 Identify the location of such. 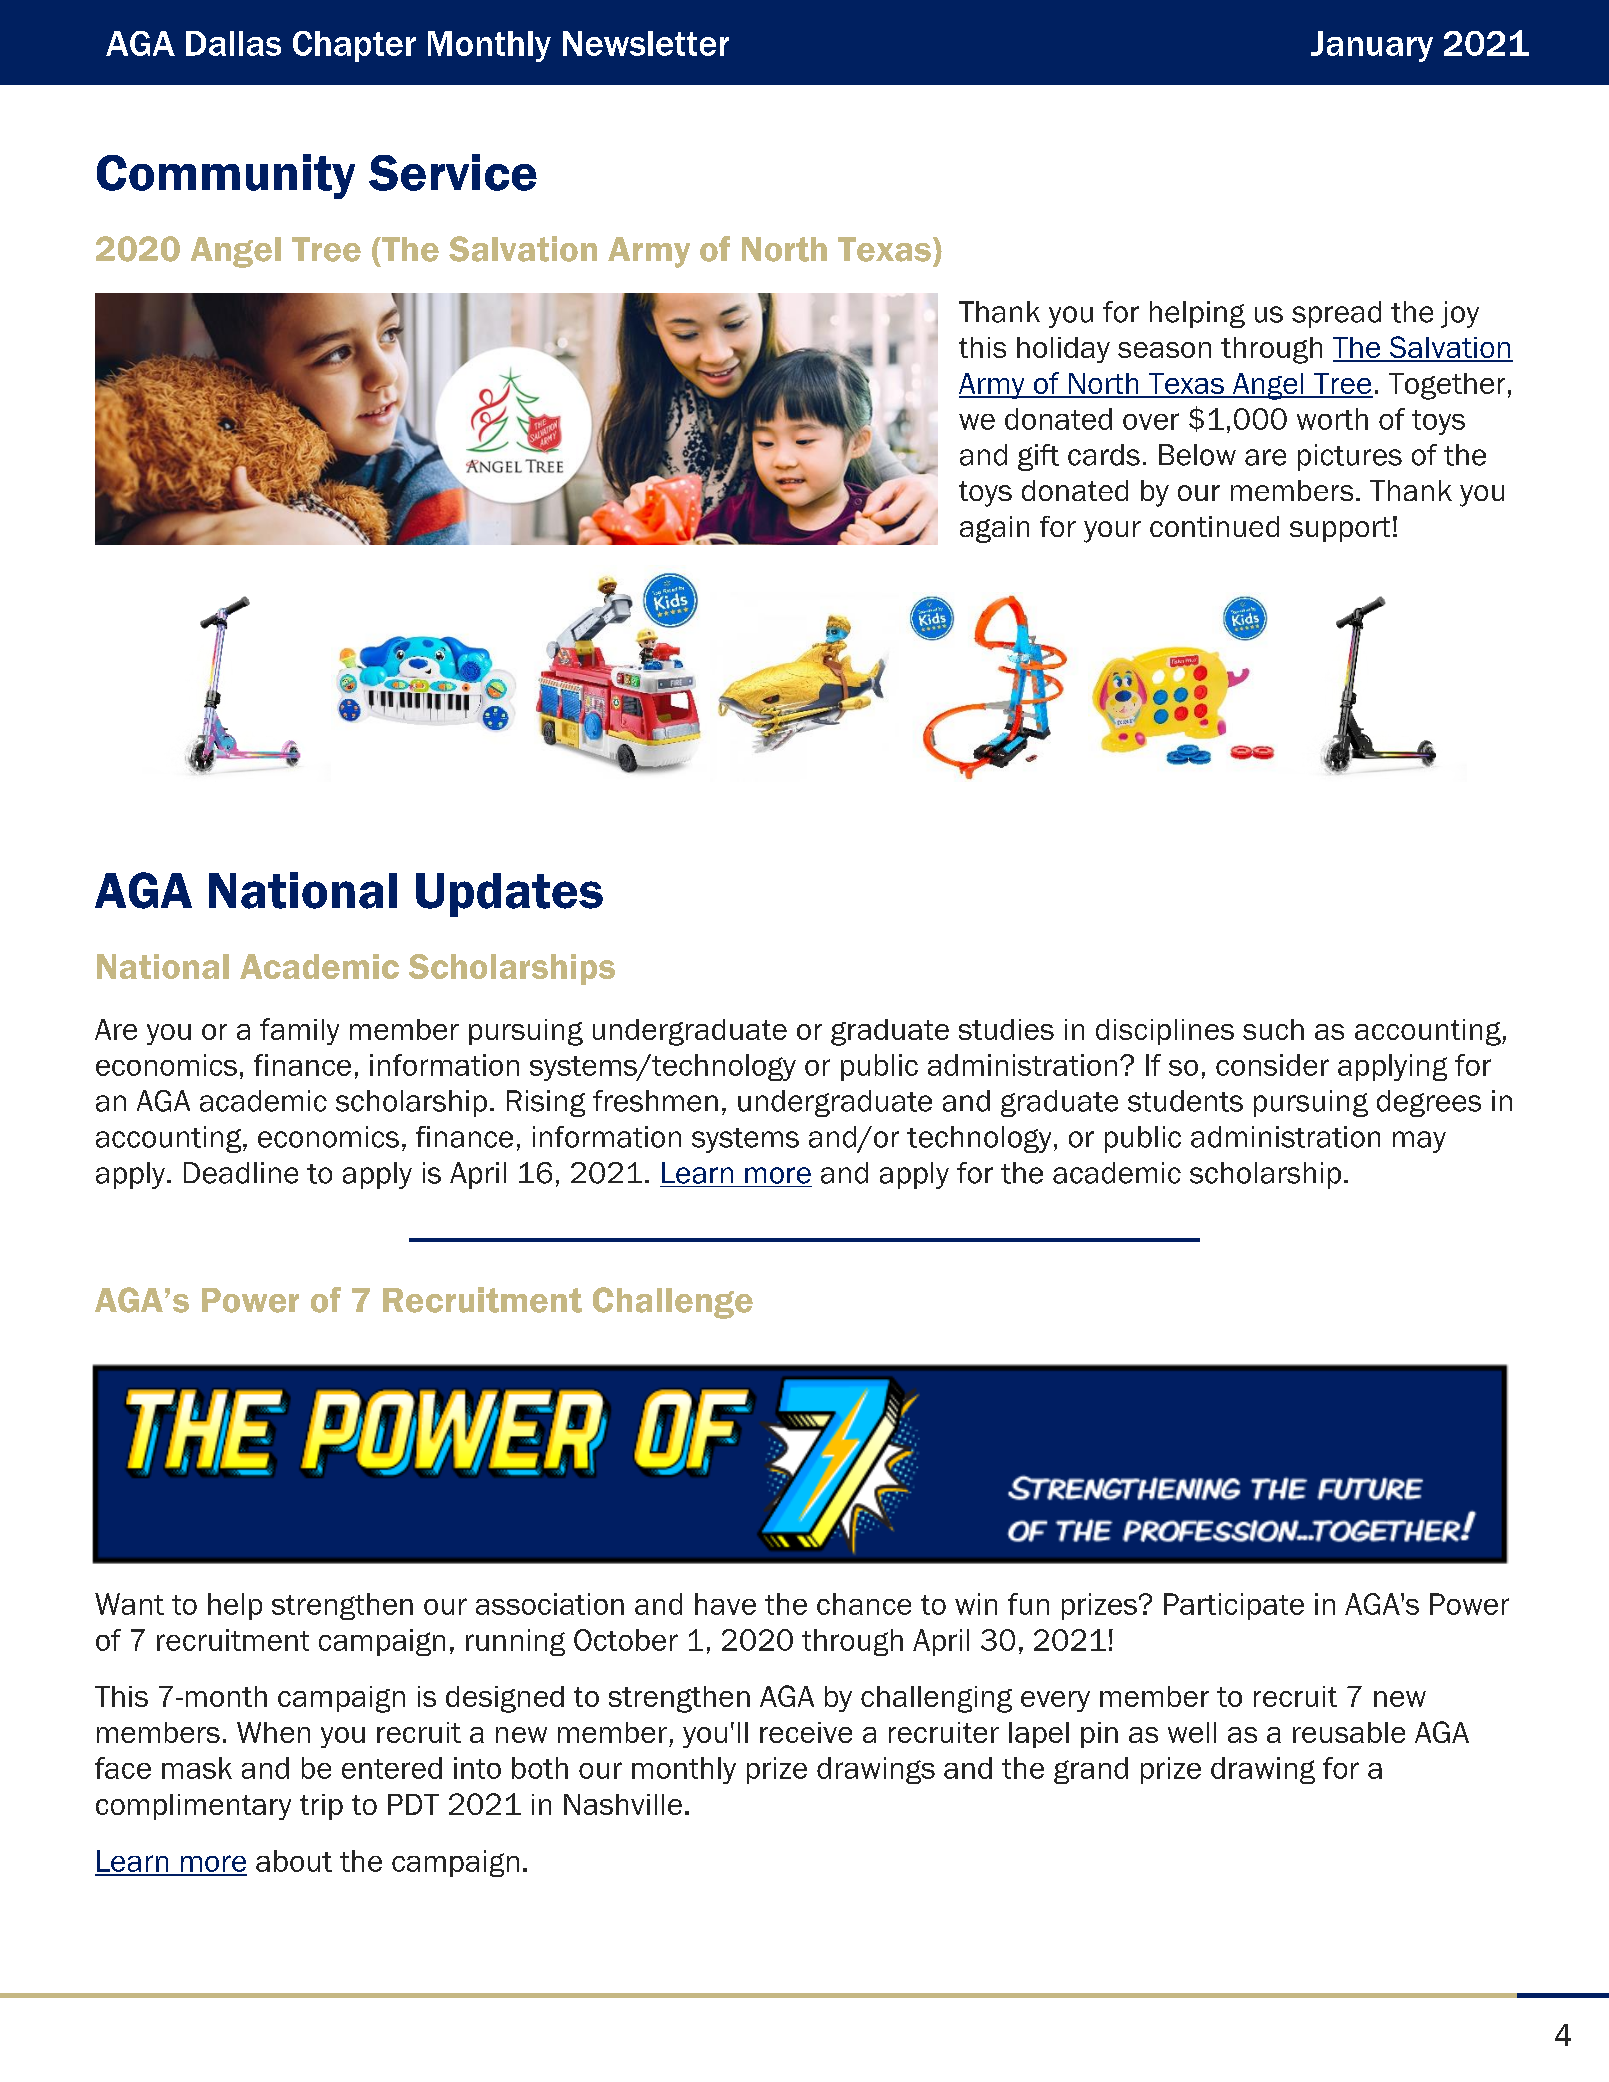
(1273, 1029).
